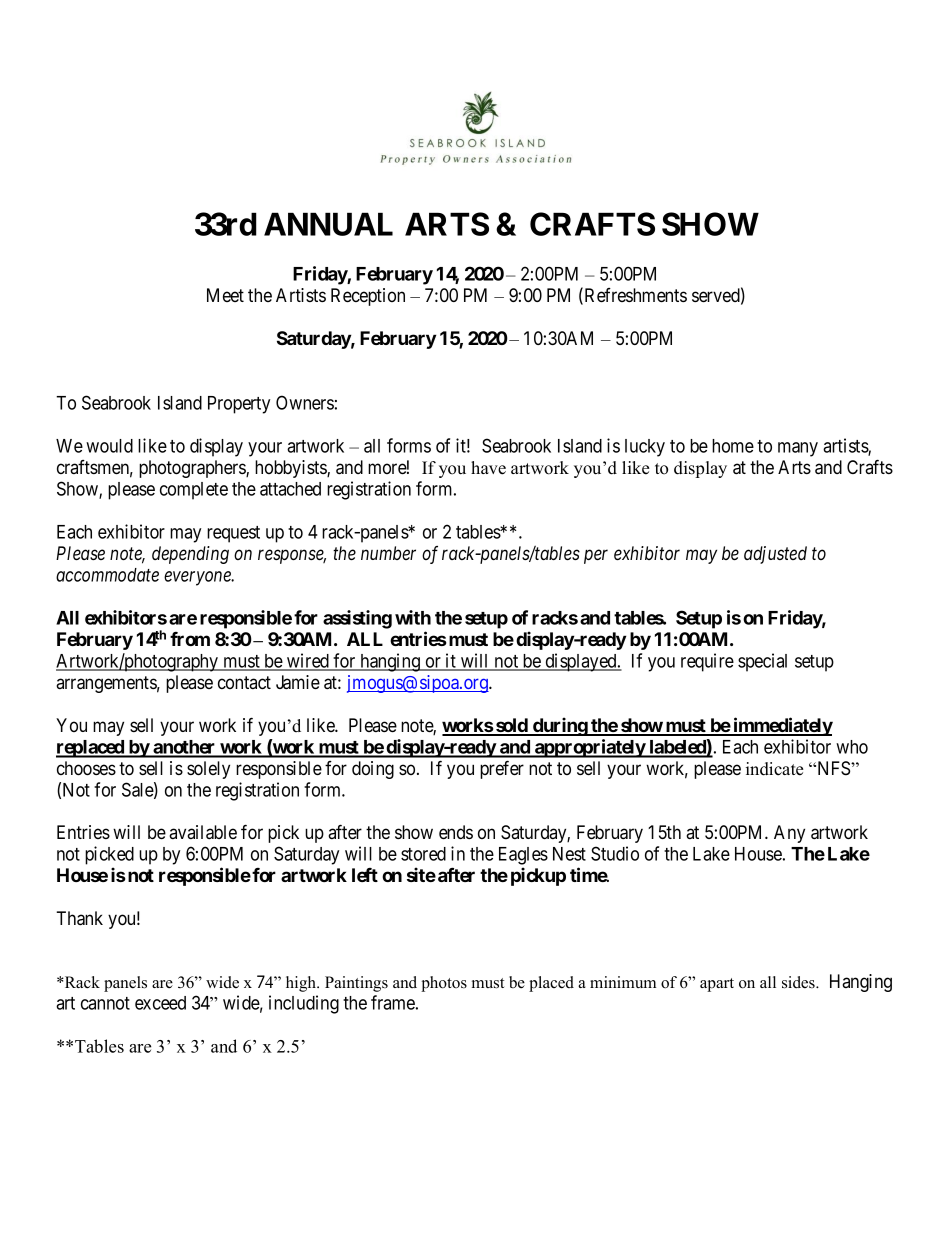  I want to click on exceed, so click(160, 1003).
